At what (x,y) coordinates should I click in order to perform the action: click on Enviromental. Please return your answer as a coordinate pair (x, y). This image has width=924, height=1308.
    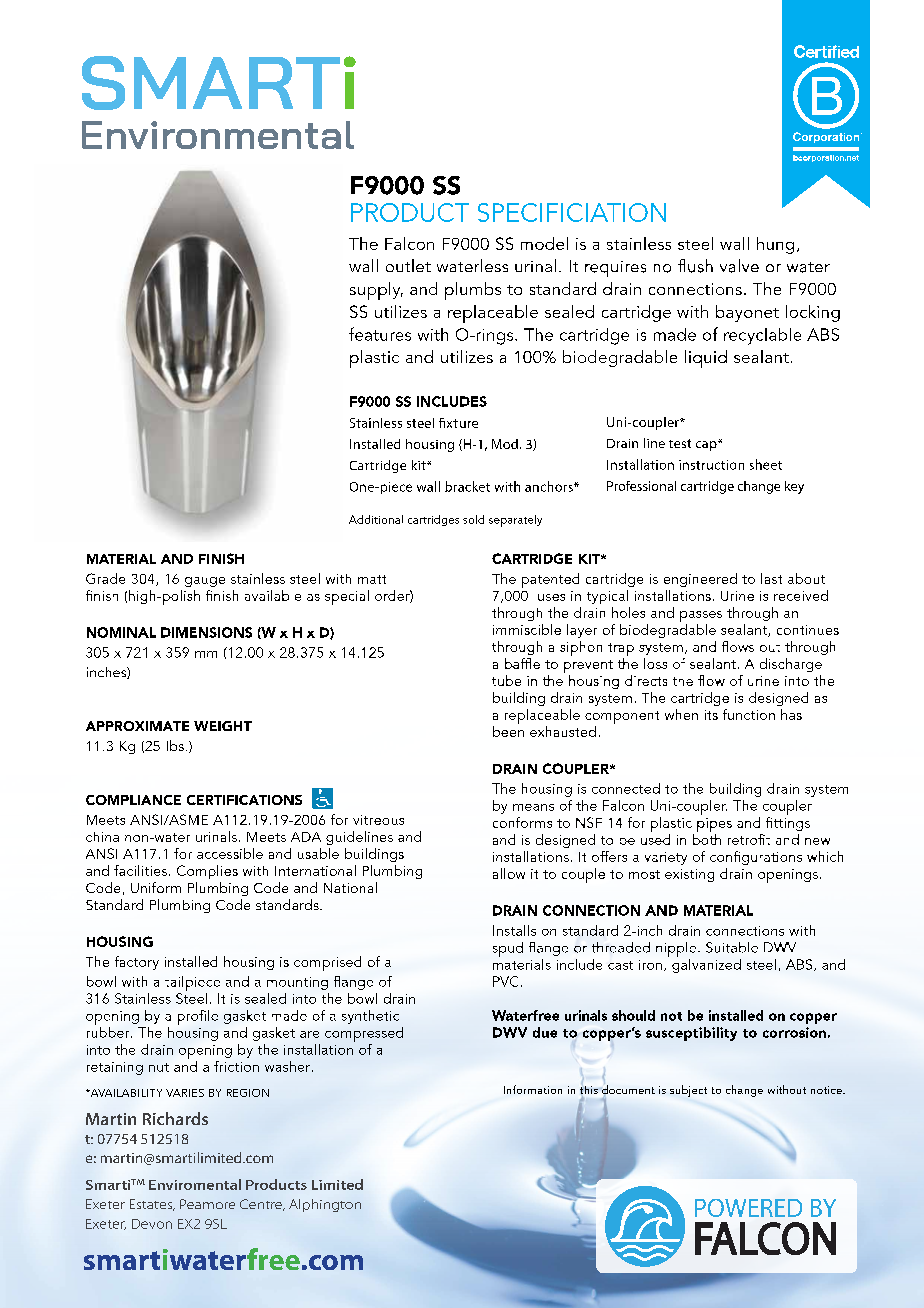
    Looking at the image, I should click on (195, 1184).
